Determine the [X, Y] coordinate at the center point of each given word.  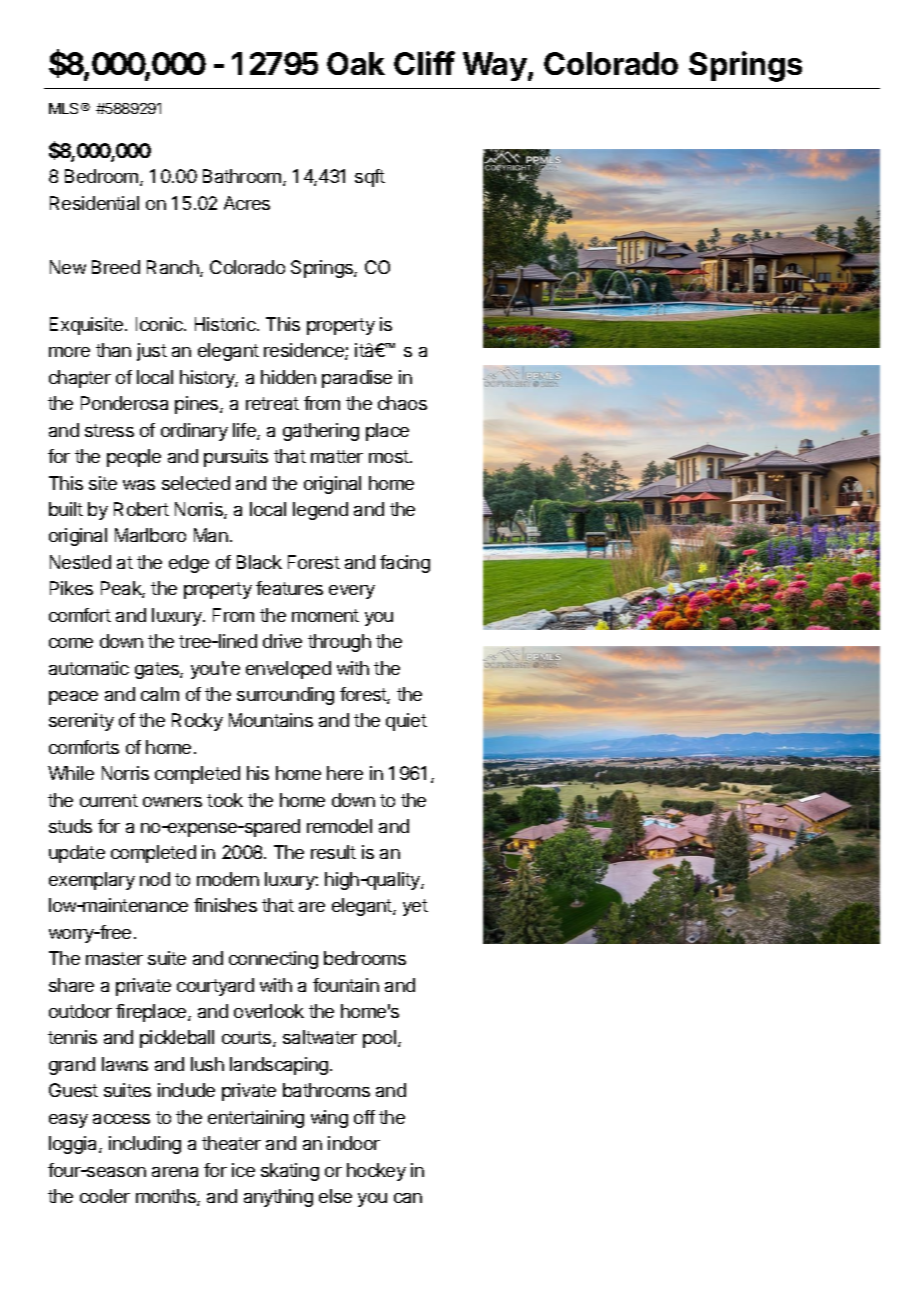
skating [290, 1172]
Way [495, 66]
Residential [94, 203]
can [408, 1198]
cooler [105, 1196]
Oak [356, 63]
